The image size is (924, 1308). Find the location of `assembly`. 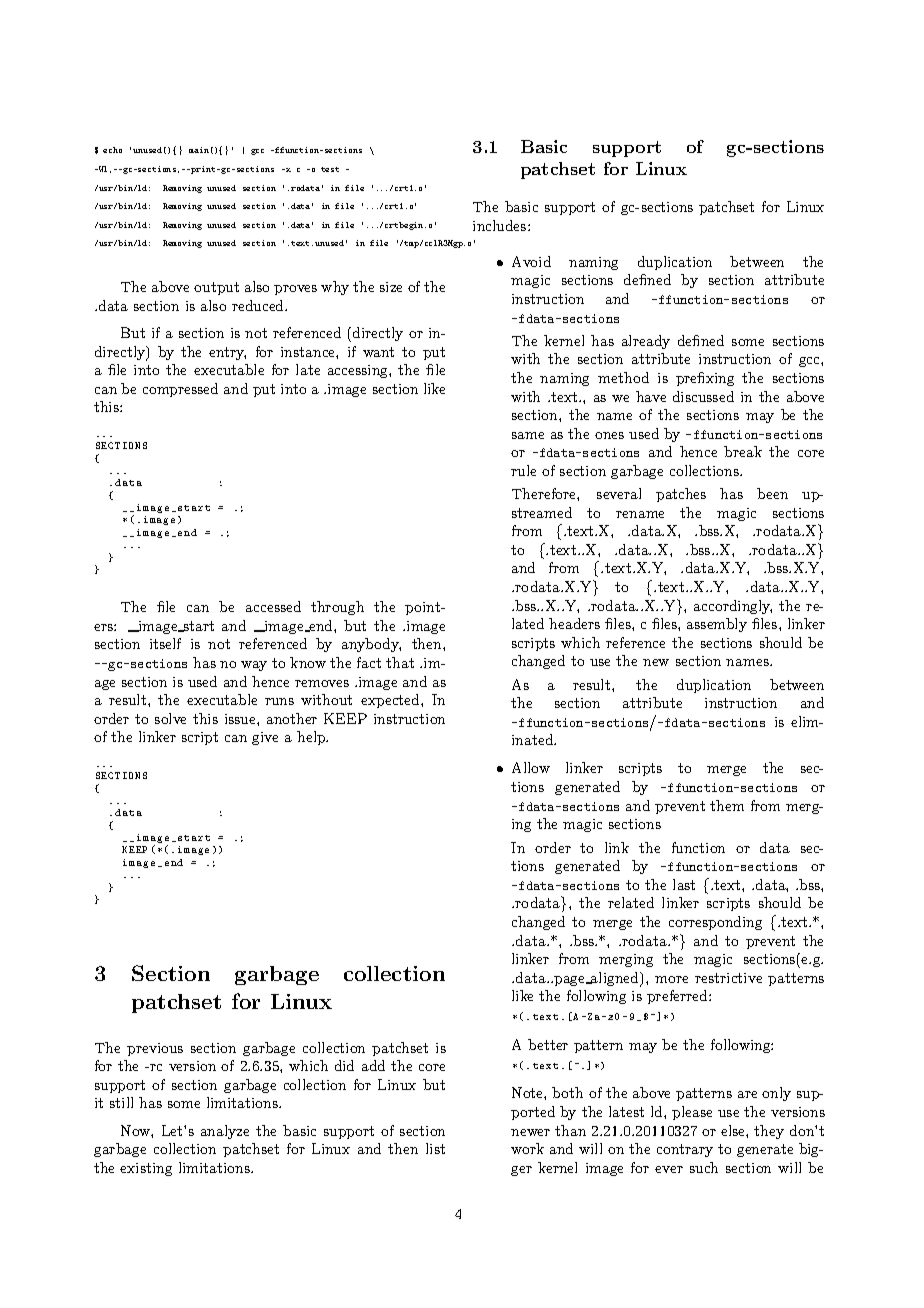

assembly is located at coordinates (717, 625).
